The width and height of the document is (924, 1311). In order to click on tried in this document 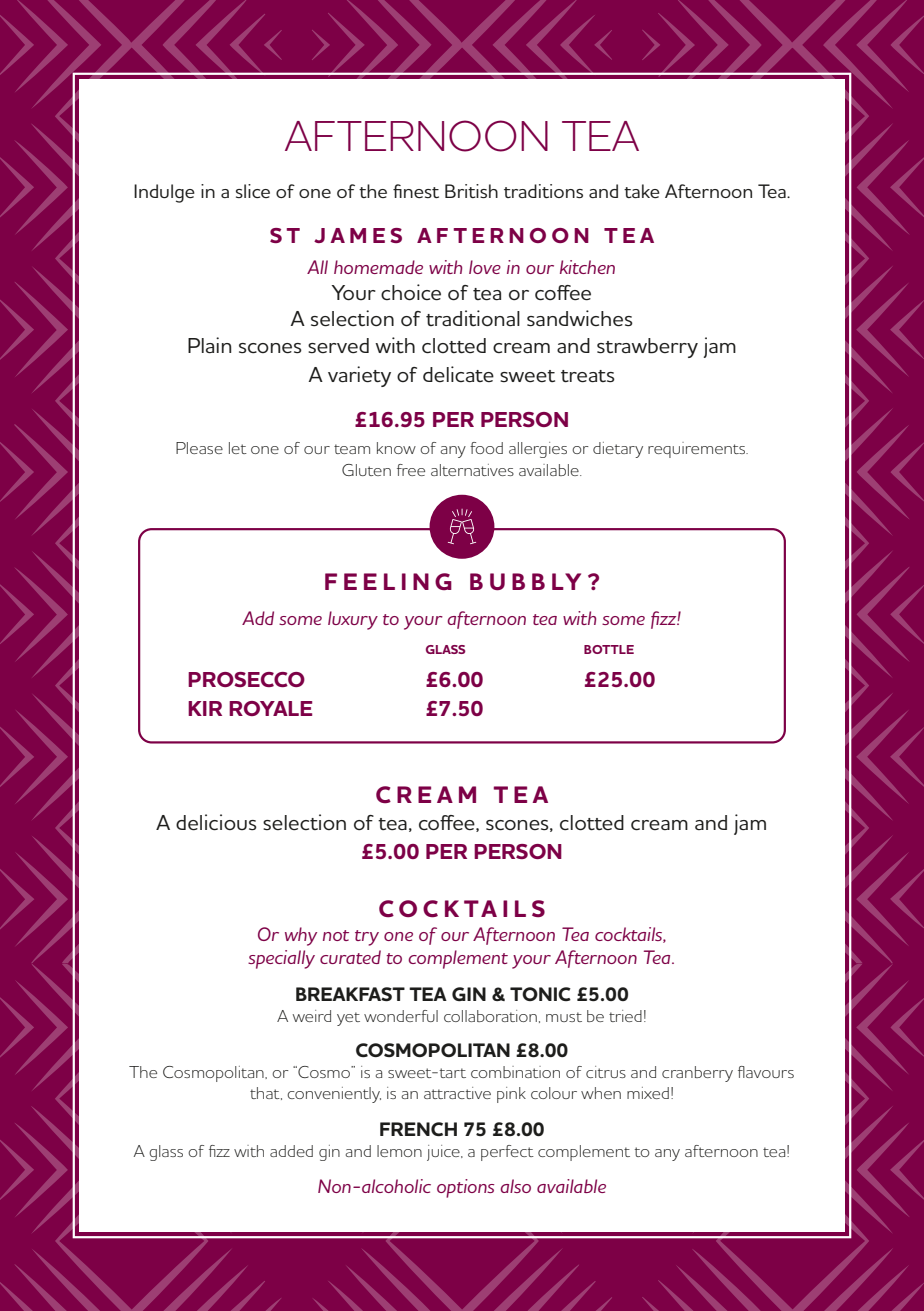, I will do `click(625, 1016)`.
